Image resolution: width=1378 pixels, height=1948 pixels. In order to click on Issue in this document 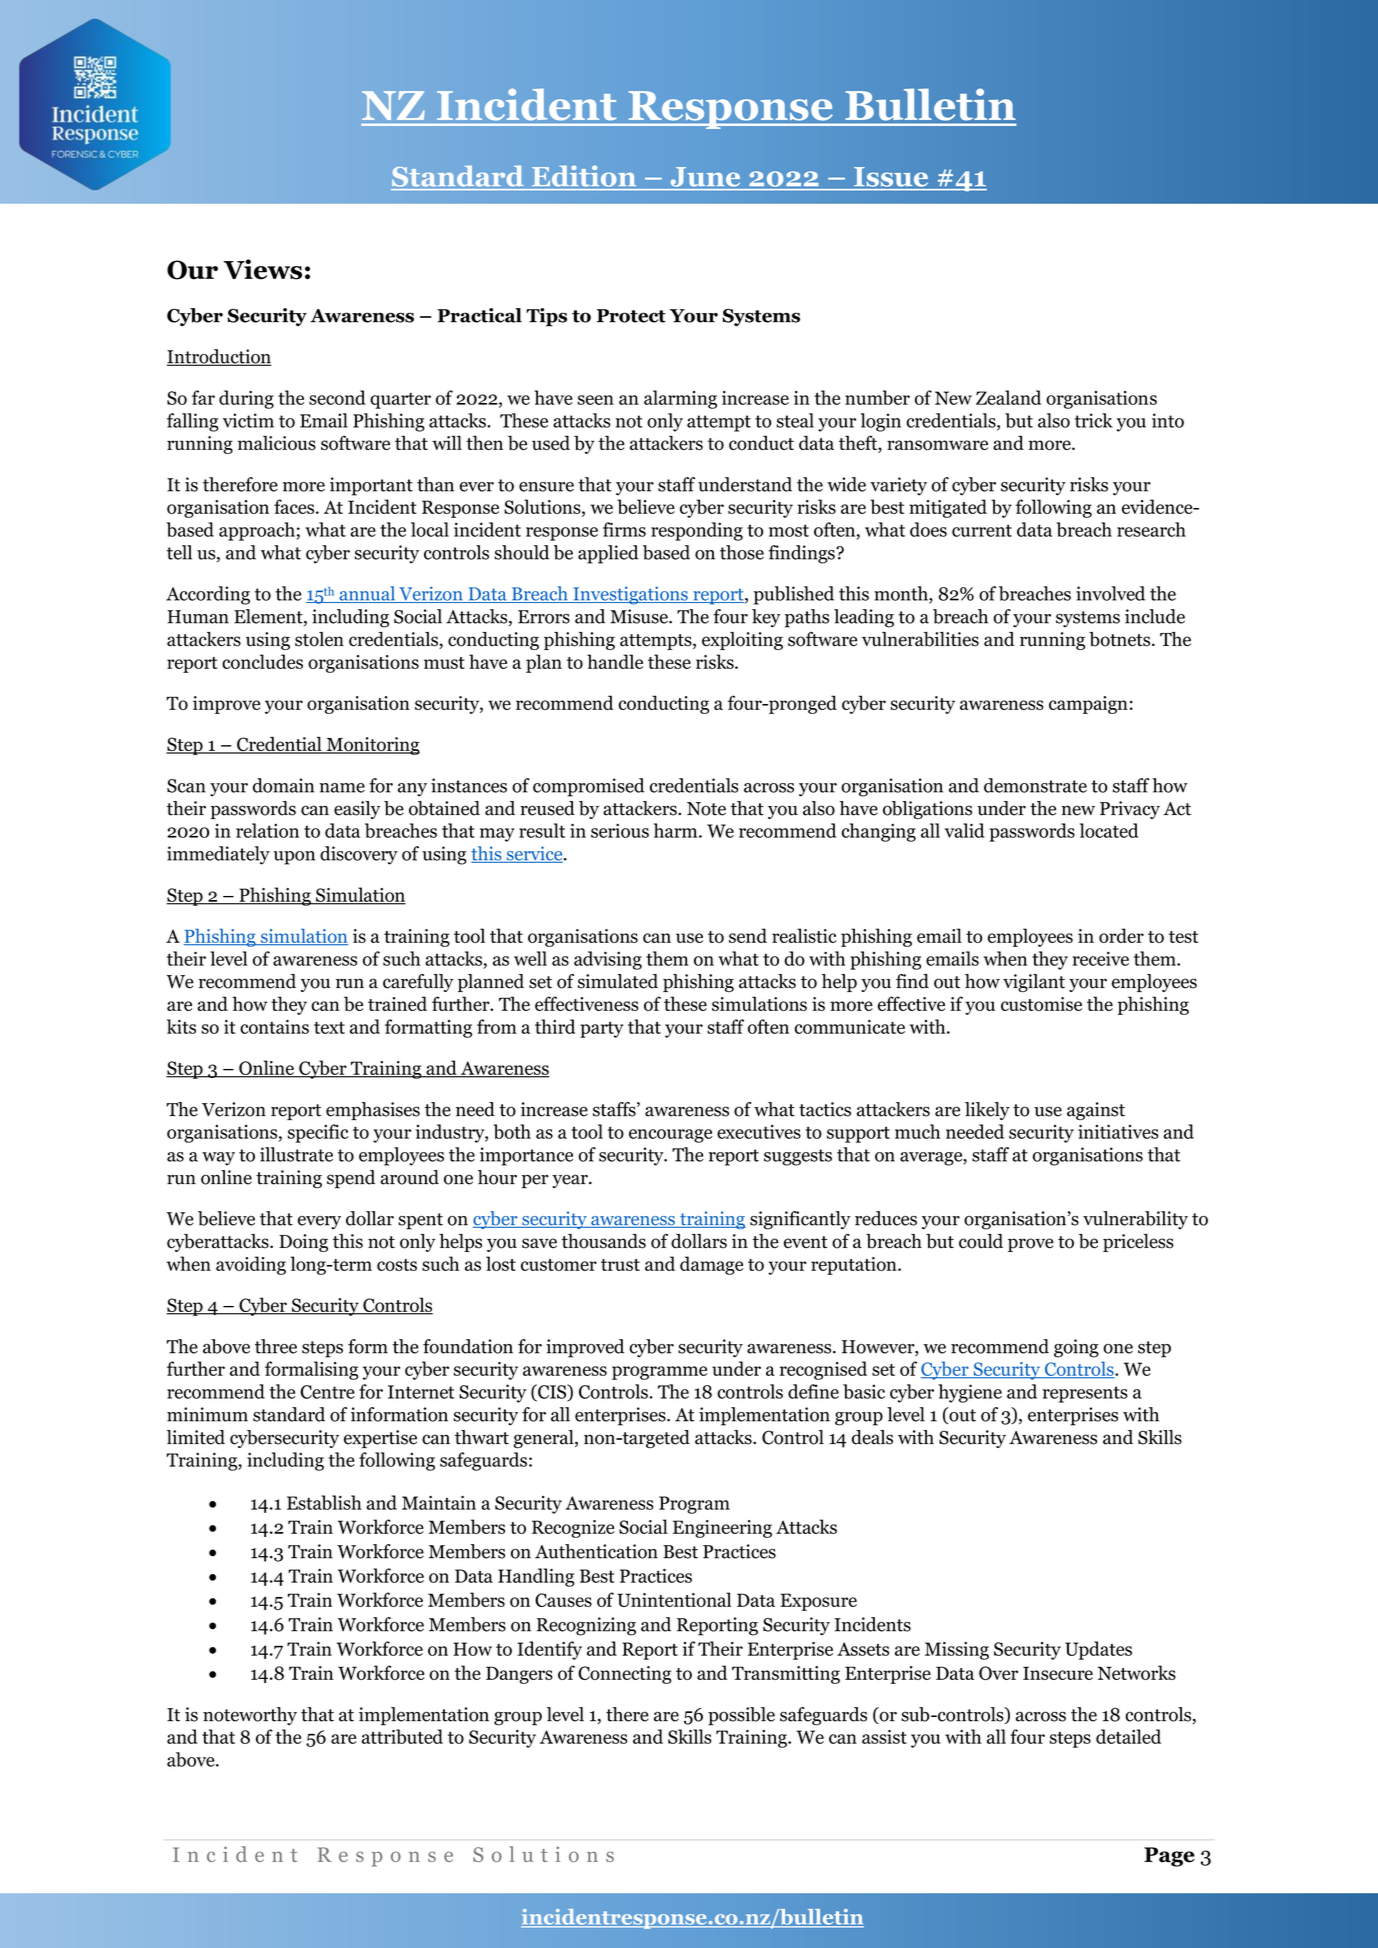, I will do `click(891, 177)`.
